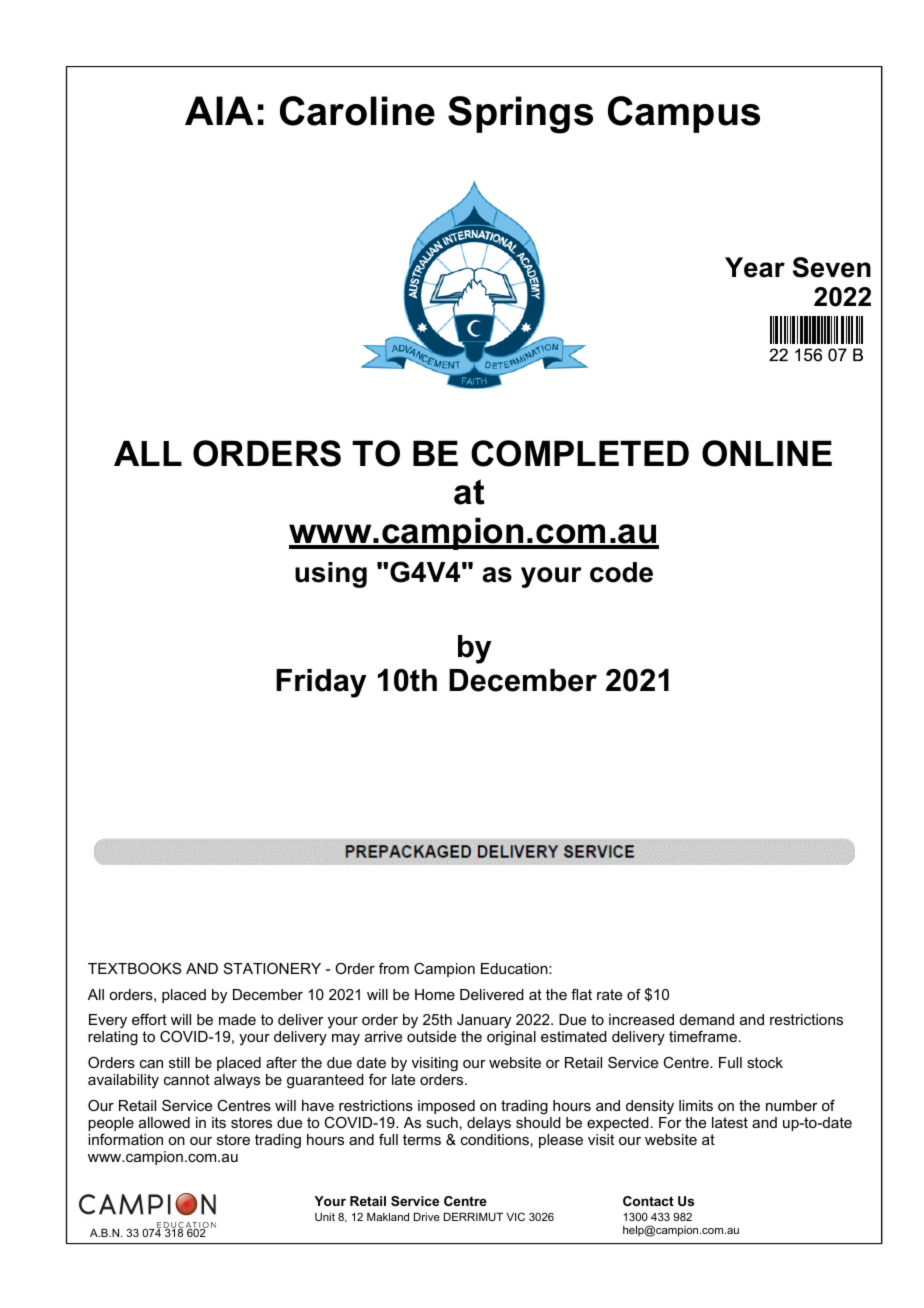 Image resolution: width=924 pixels, height=1308 pixels. I want to click on Drive, so click(427, 1216).
